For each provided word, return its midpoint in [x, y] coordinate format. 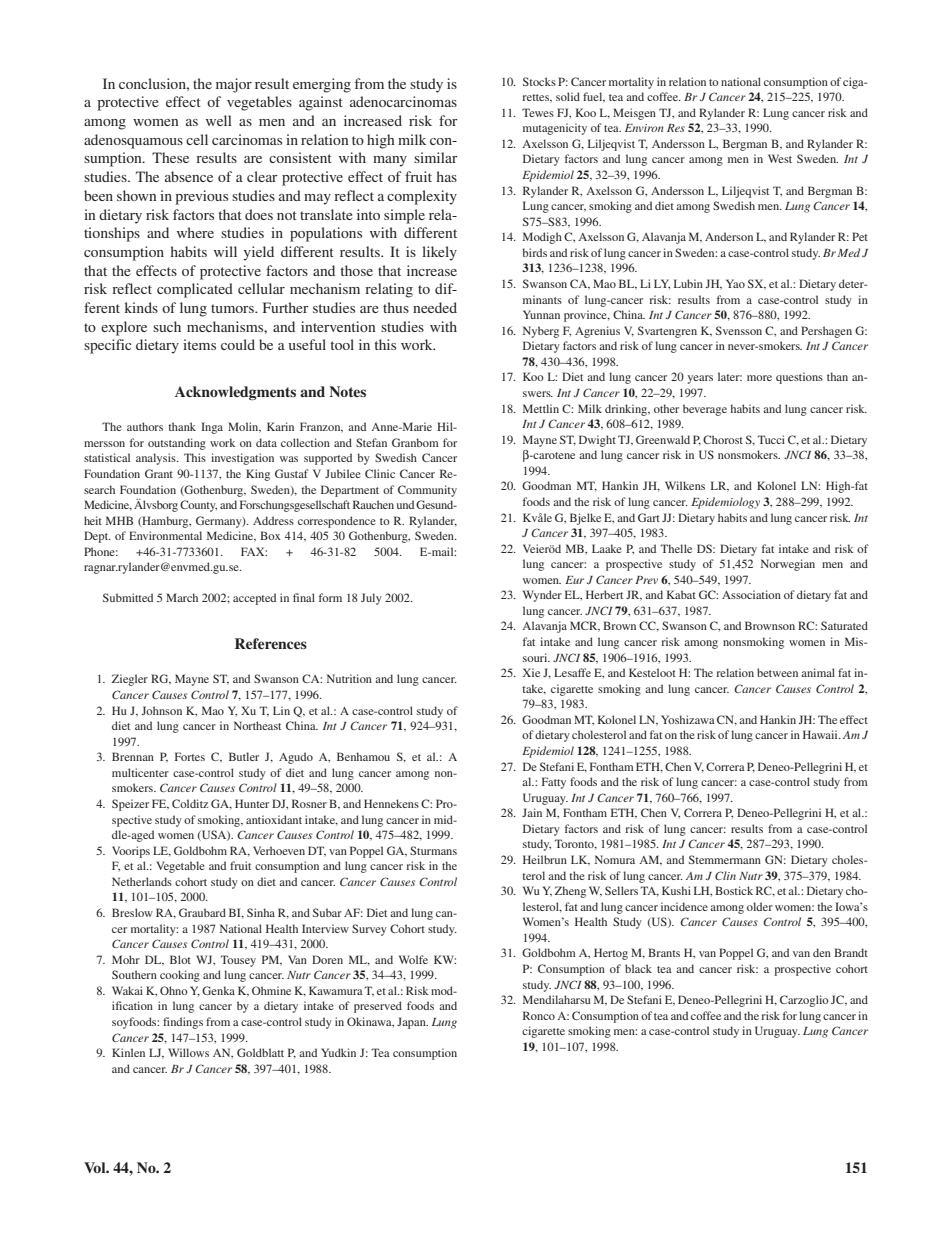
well [219, 120]
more [759, 378]
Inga [212, 428]
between [777, 672]
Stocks [539, 81]
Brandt [851, 952]
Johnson [162, 710]
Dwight [597, 441]
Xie [531, 672]
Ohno [174, 990]
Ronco [539, 1015]
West [780, 158]
